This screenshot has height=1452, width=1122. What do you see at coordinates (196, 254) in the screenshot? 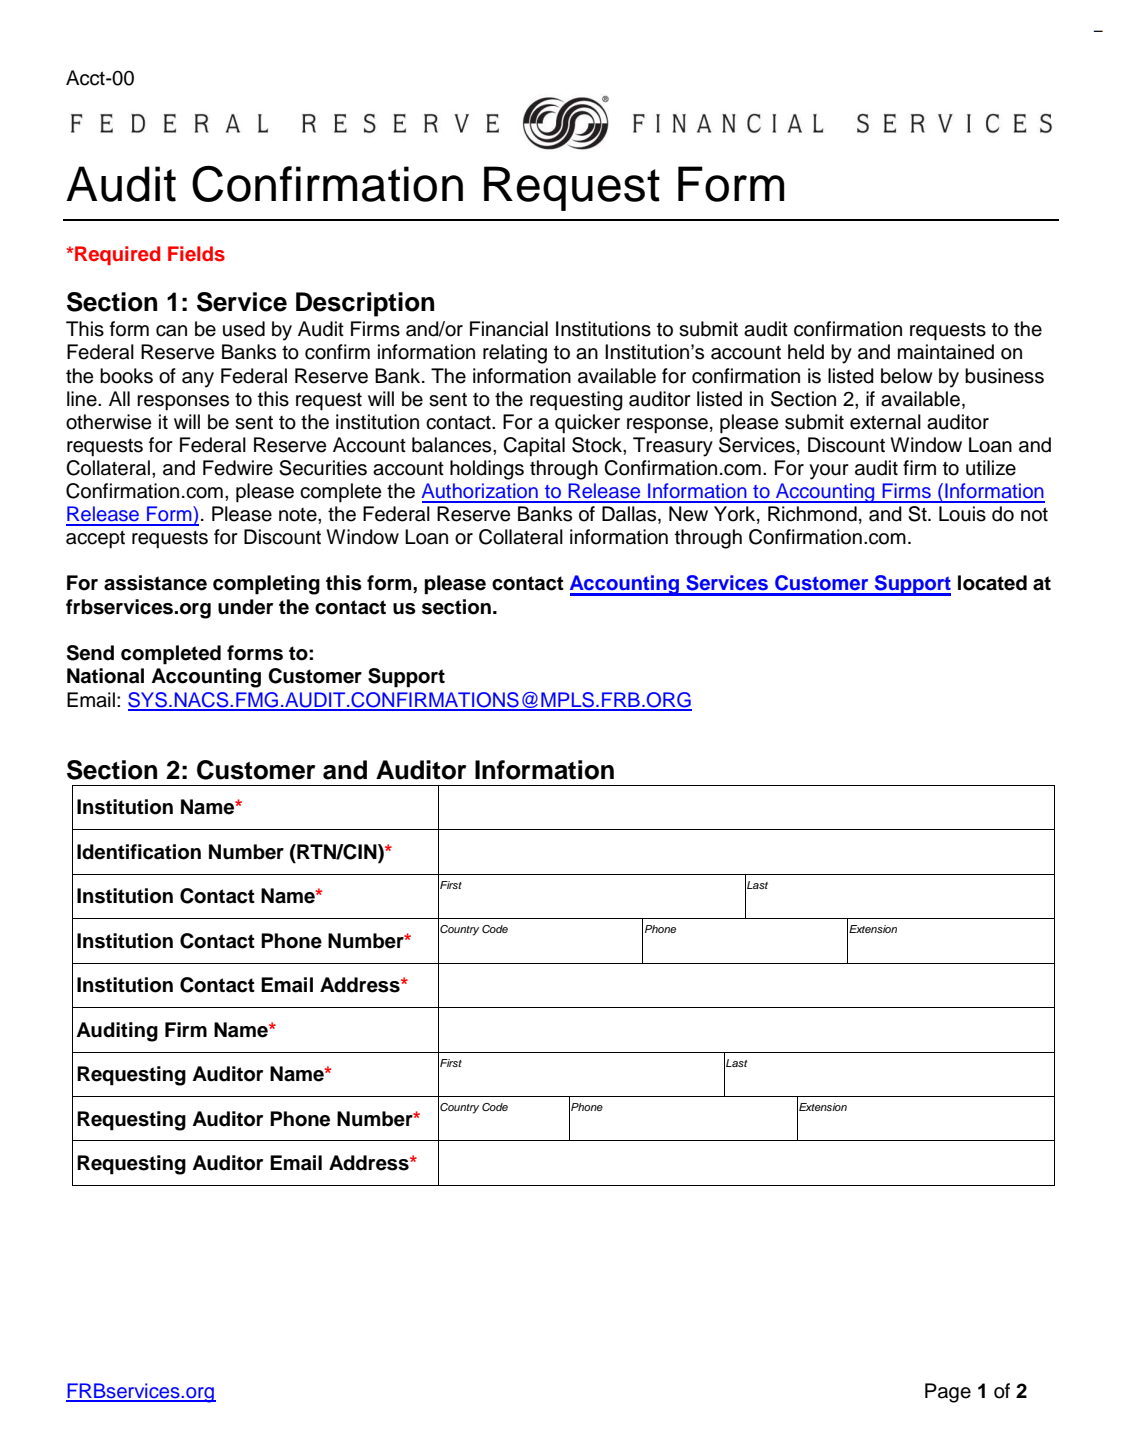
I see `Fields` at bounding box center [196, 254].
